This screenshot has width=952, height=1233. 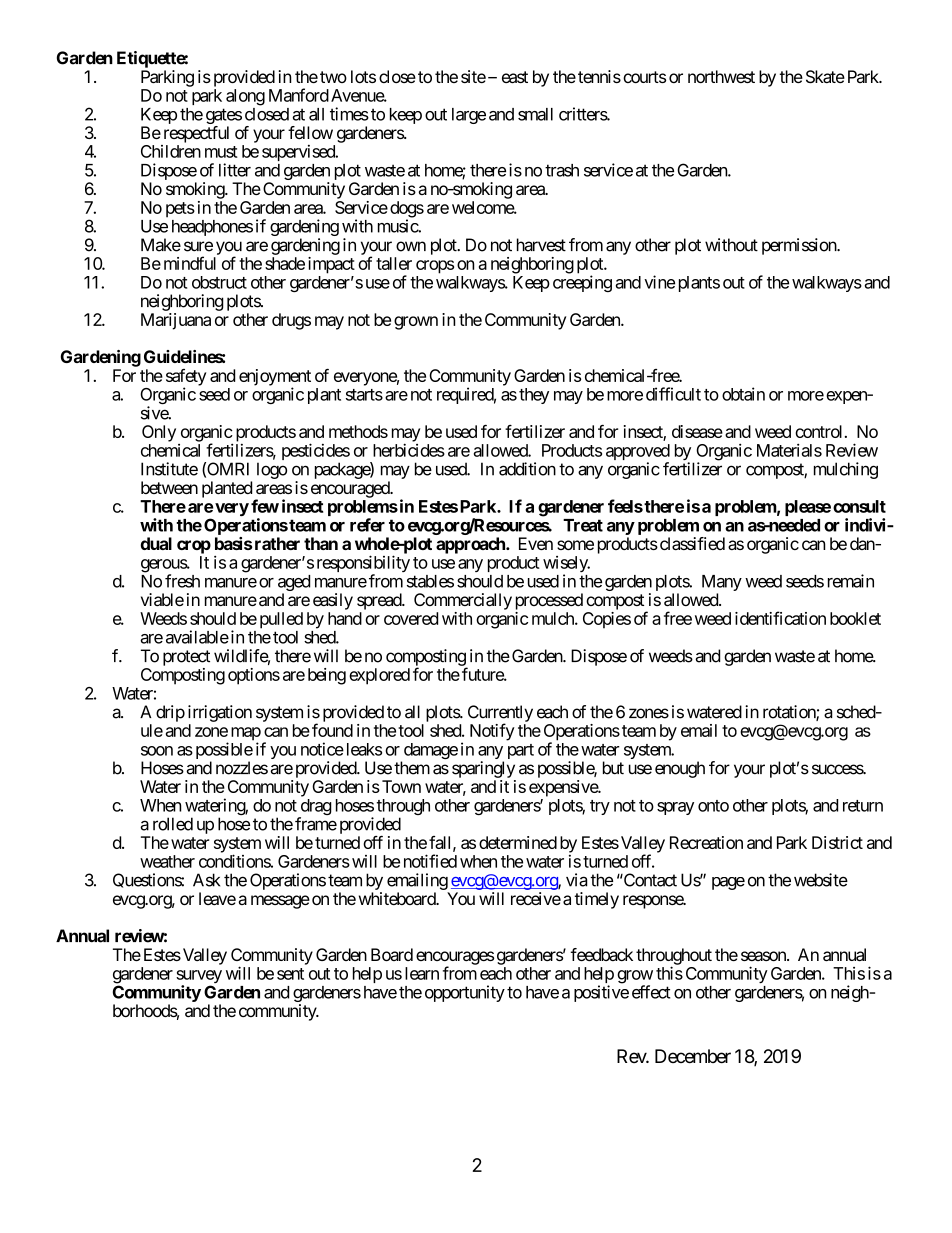 What do you see at coordinates (535, 114) in the screenshot?
I see `small` at bounding box center [535, 114].
